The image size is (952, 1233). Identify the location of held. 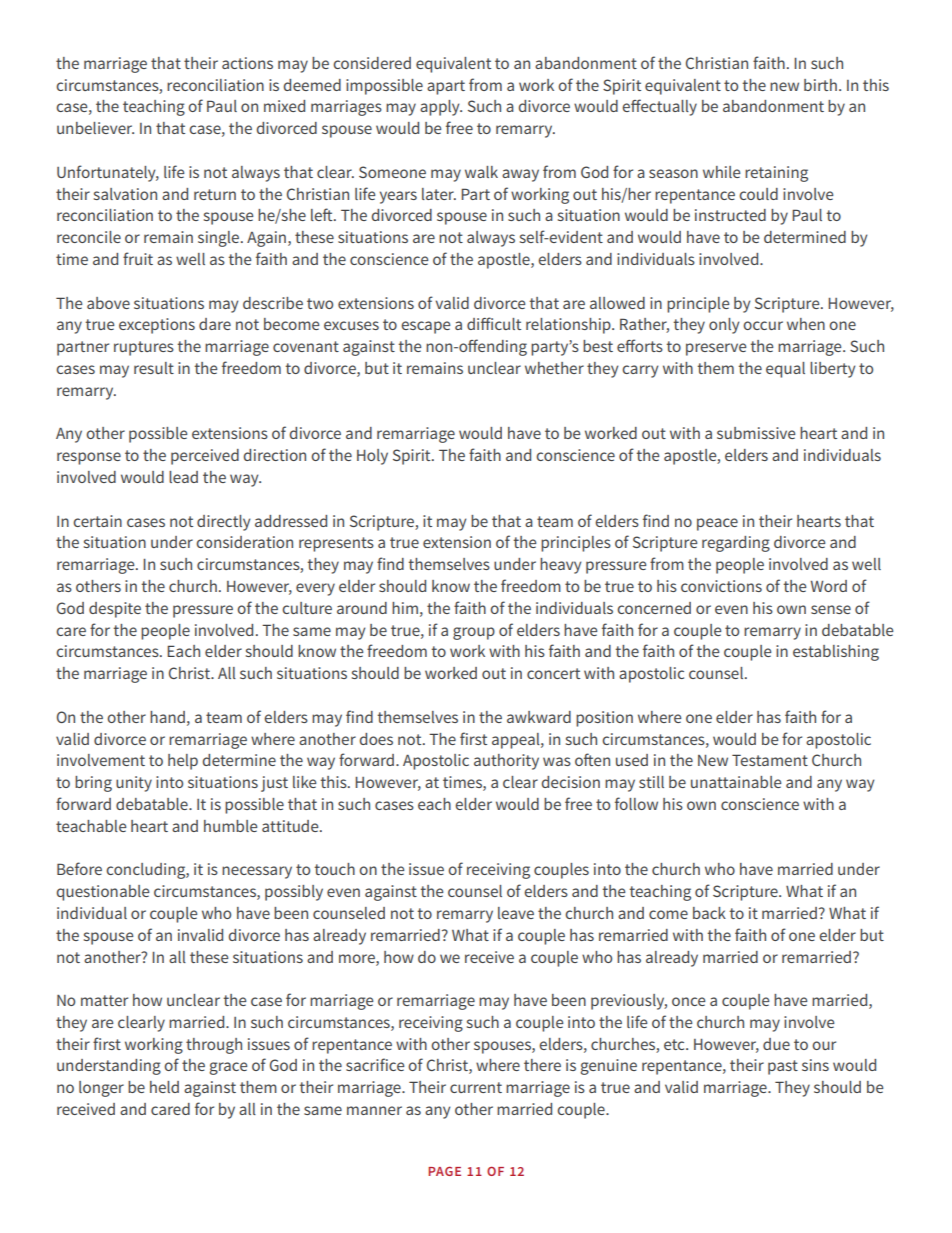
(164, 1087).
